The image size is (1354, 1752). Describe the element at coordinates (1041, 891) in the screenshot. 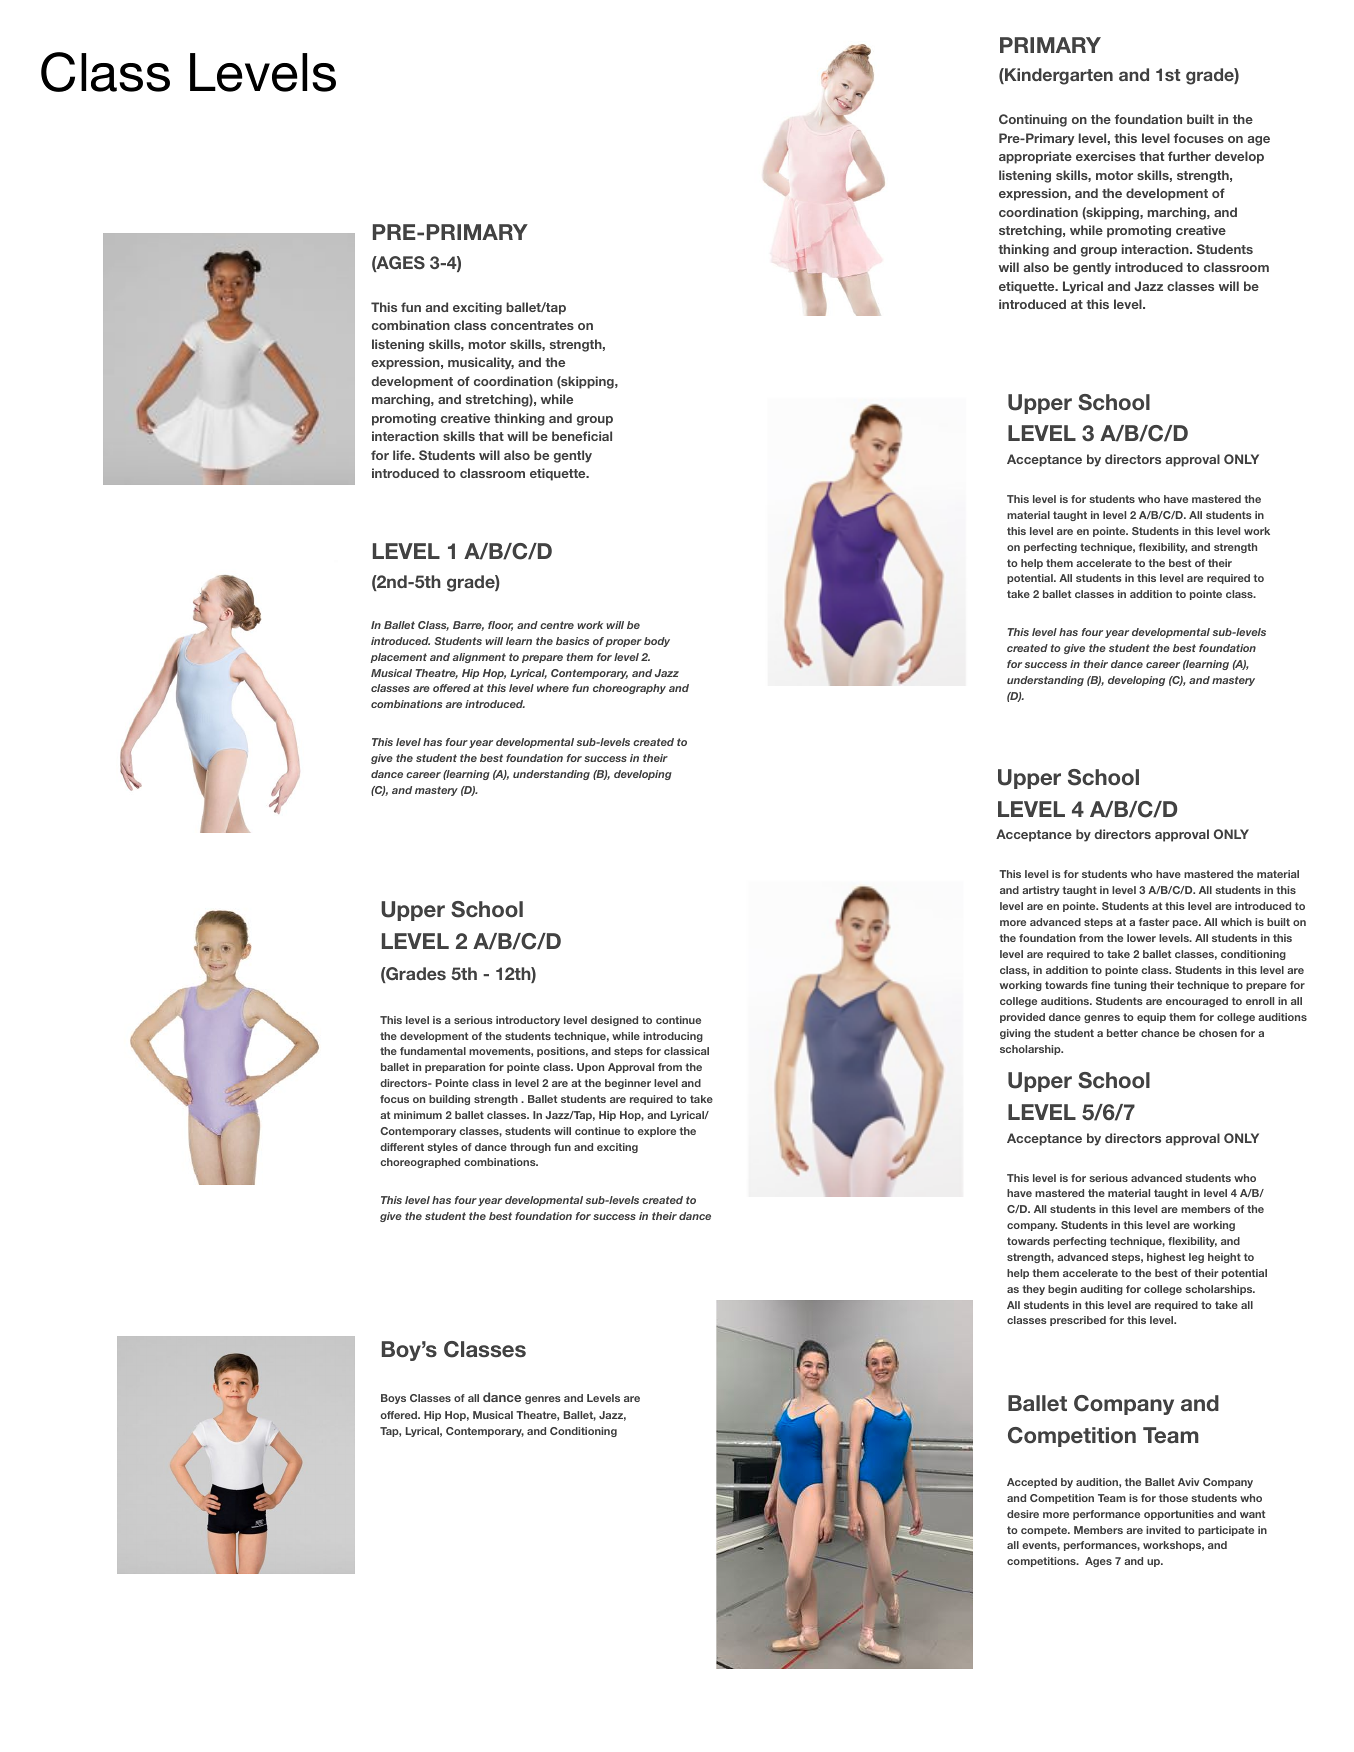

I see `artistry` at that location.
